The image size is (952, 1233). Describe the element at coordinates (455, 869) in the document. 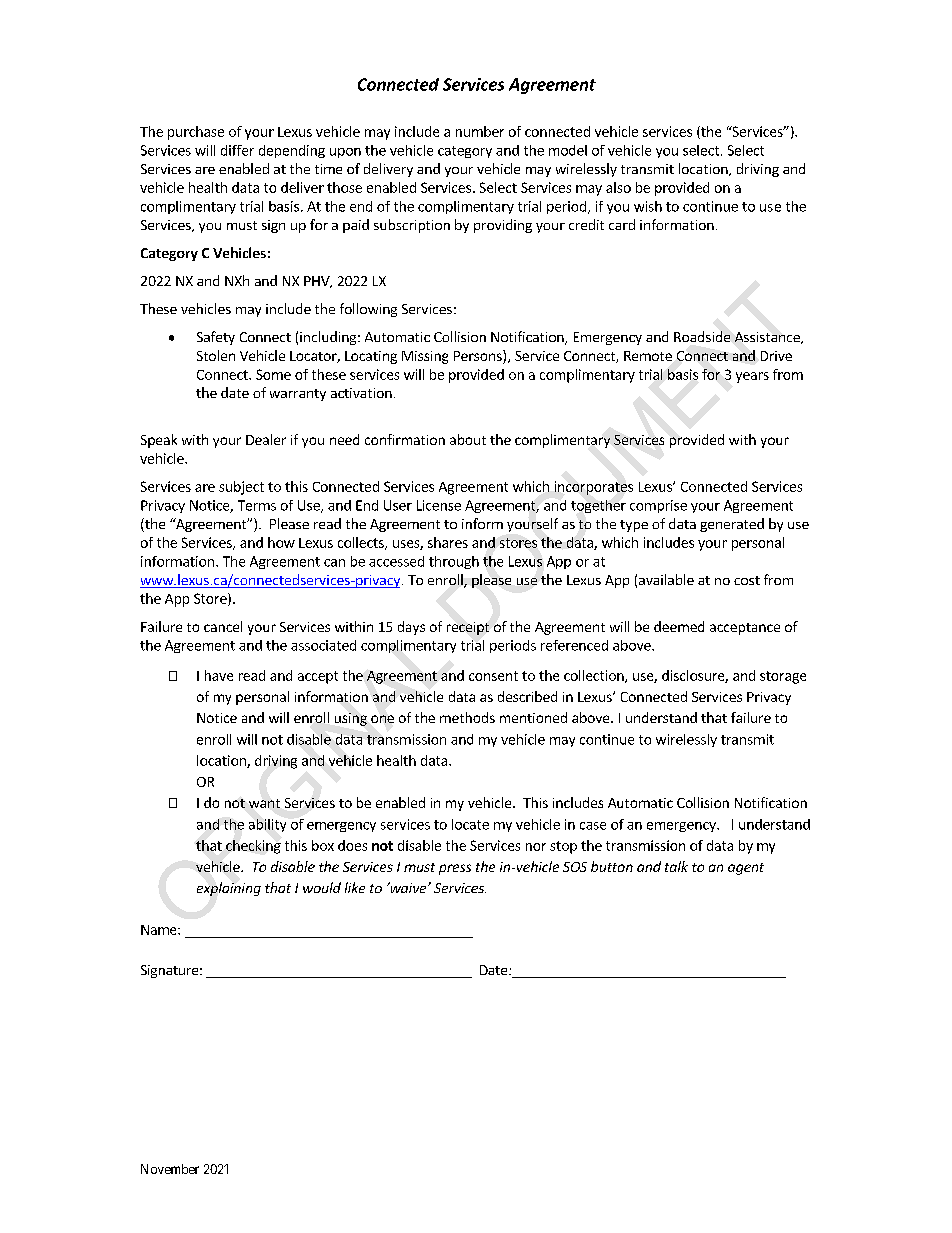

I see `press` at that location.
